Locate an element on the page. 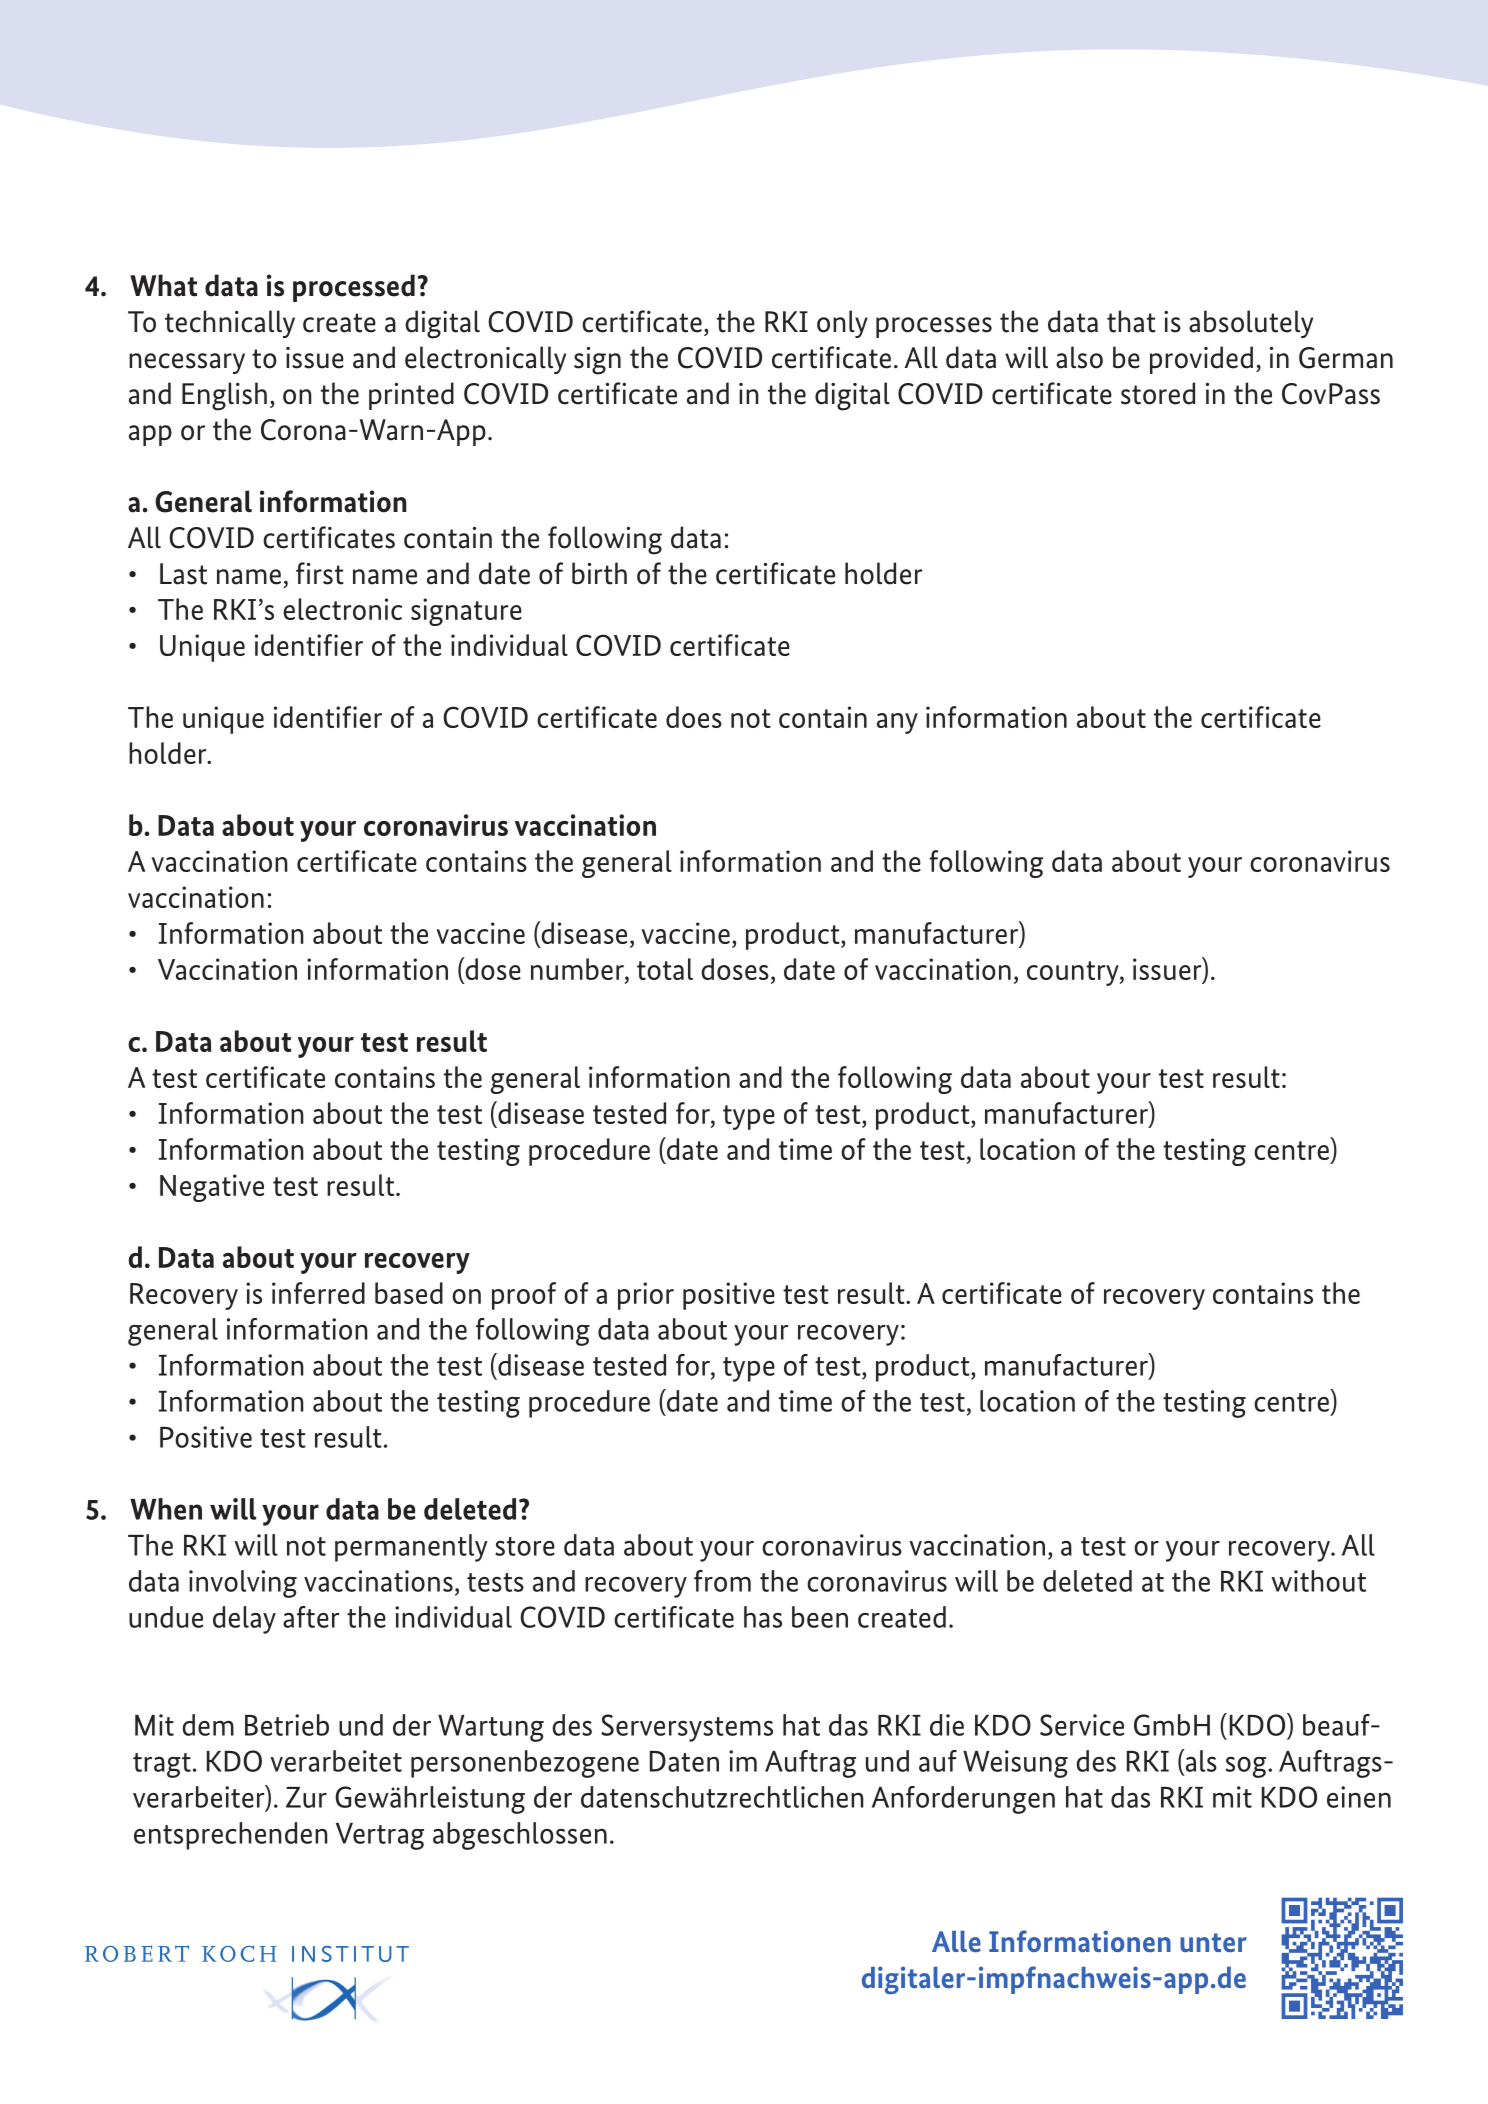 Image resolution: width=1488 pixels, height=2104 pixels. unter is located at coordinates (1213, 1942).
